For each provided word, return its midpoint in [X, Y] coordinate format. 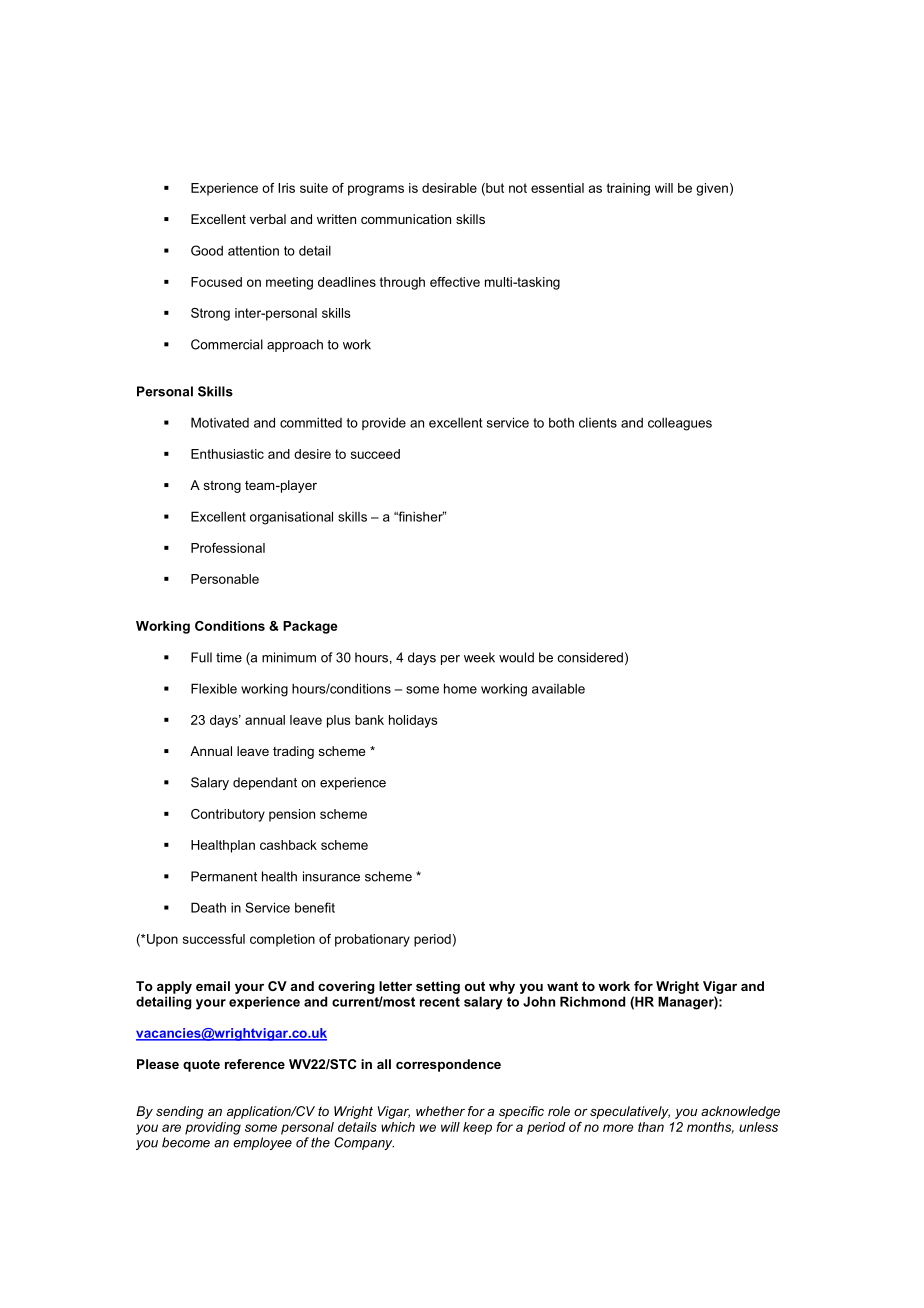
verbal [268, 219]
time [229, 657]
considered [590, 657]
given [712, 189]
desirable [449, 188]
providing [213, 1128]
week [479, 657]
